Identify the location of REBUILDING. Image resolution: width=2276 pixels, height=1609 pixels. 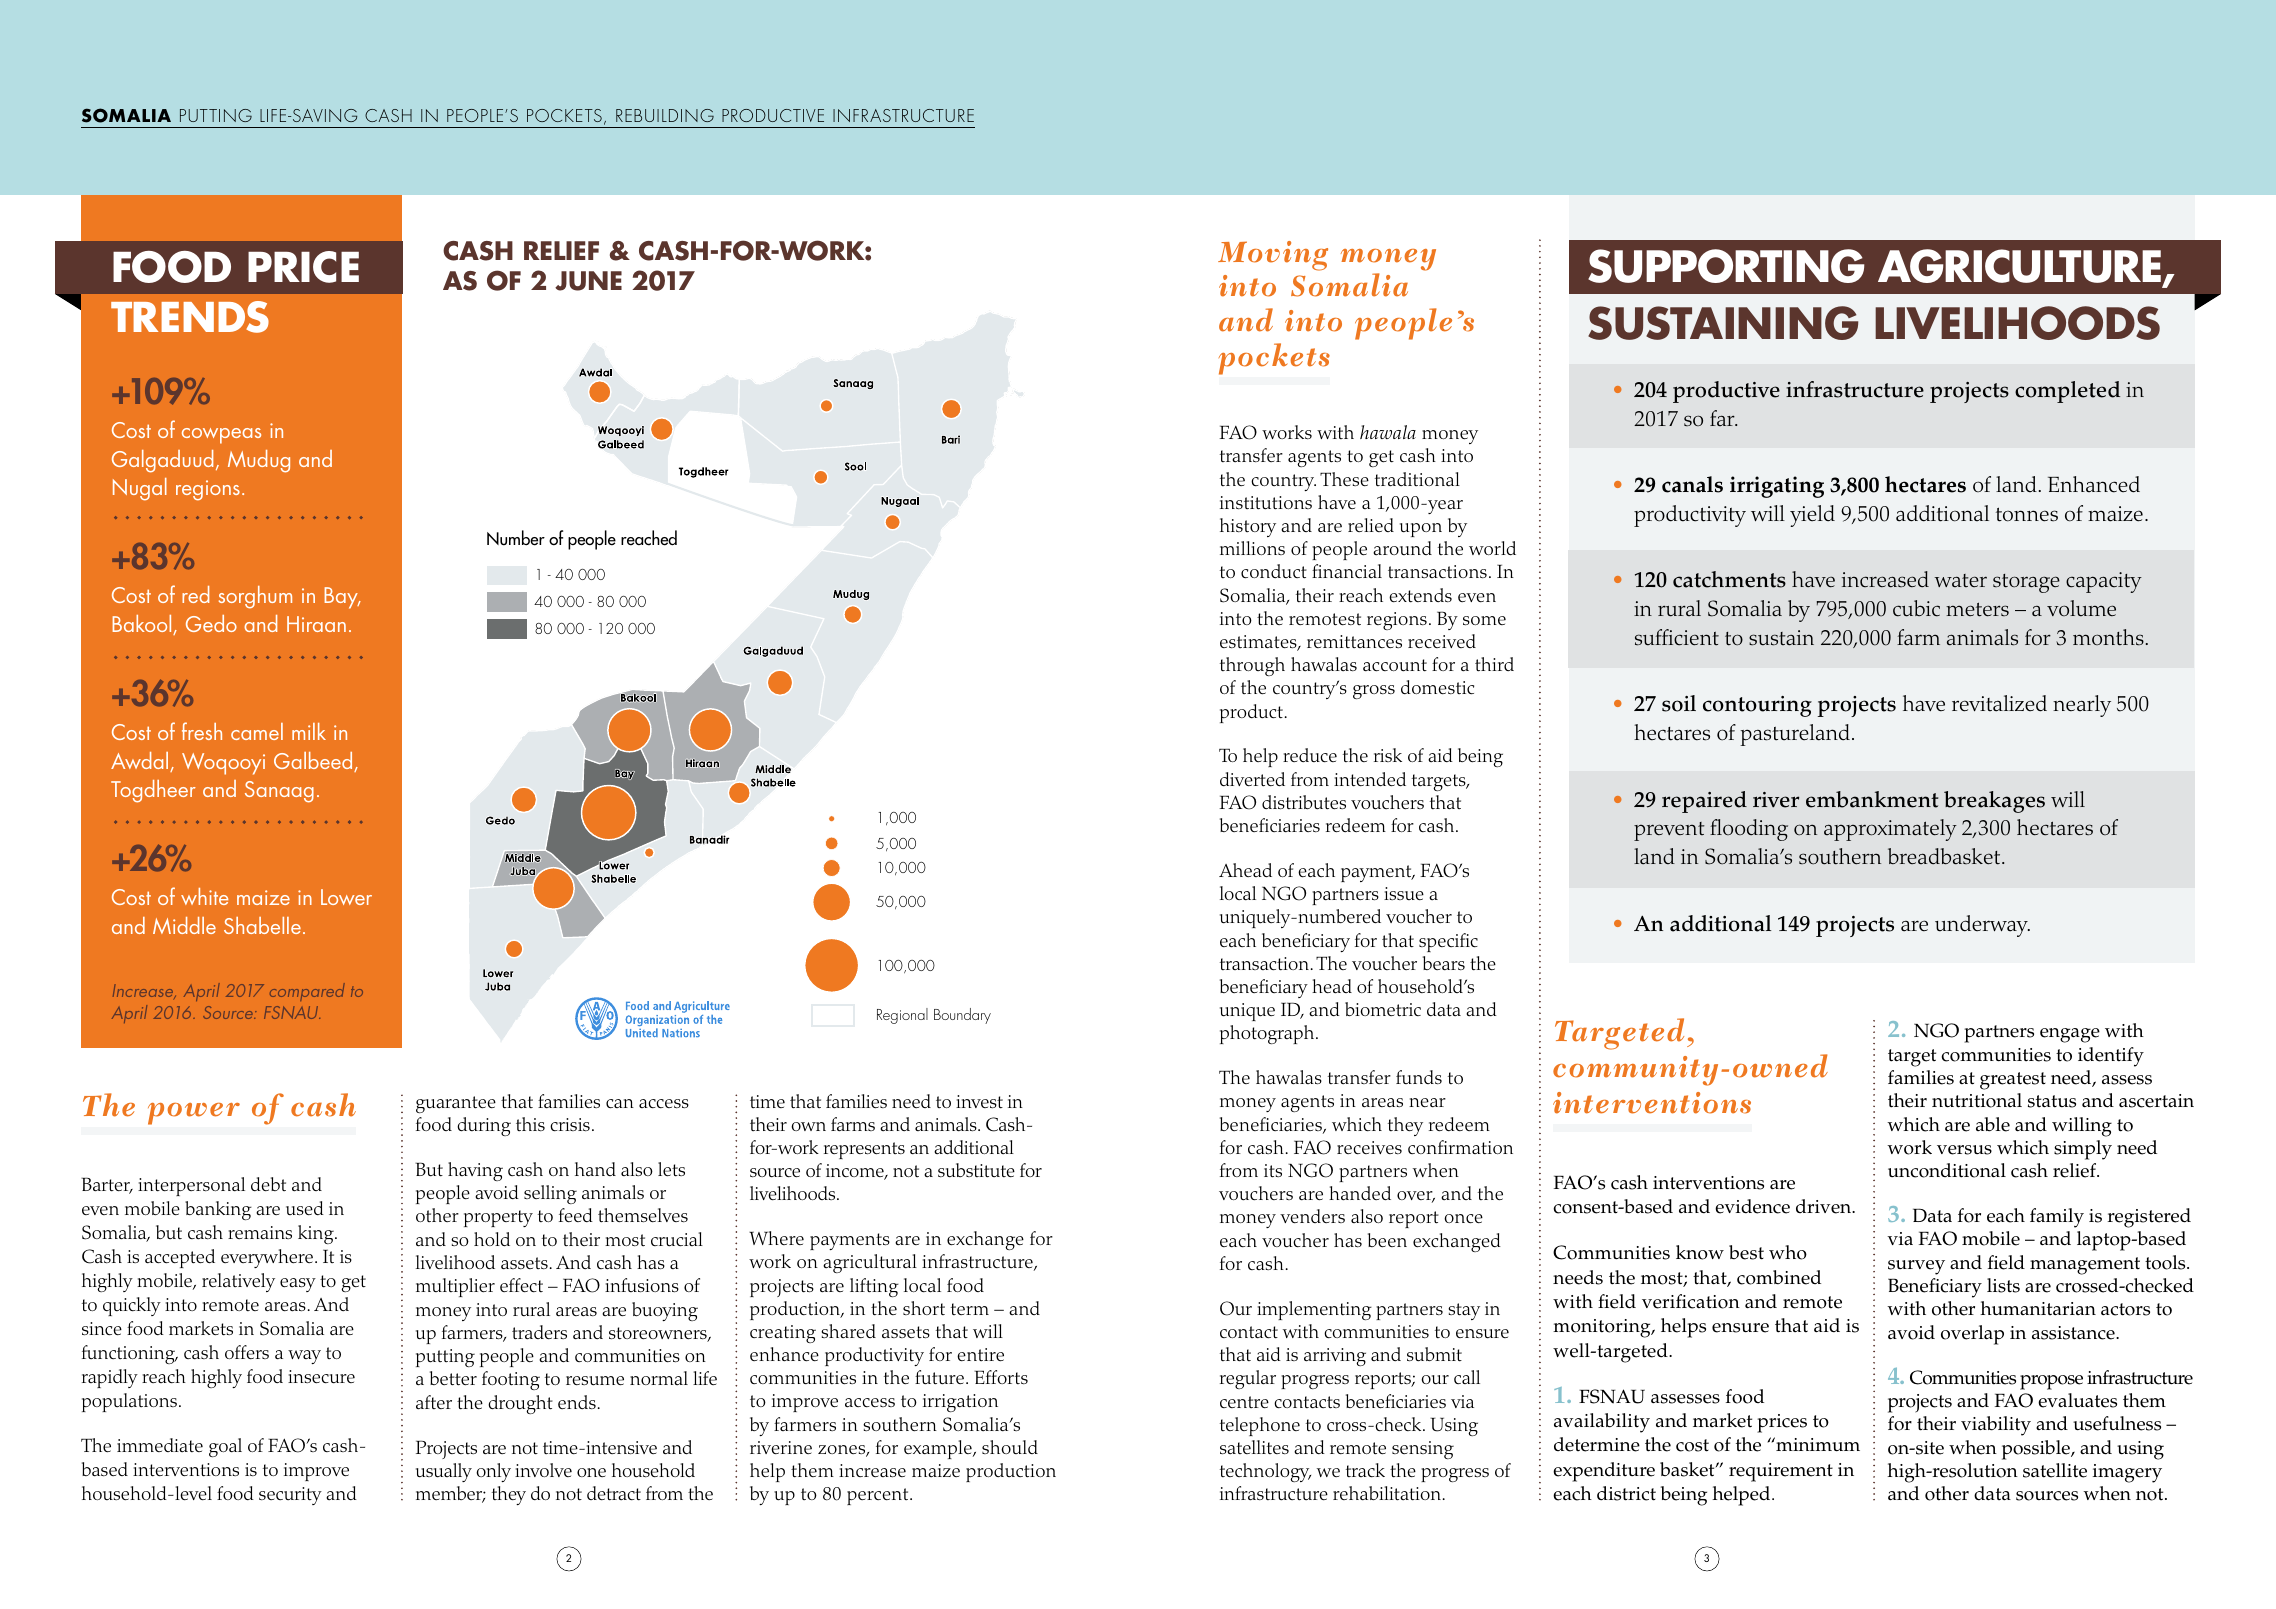
(665, 115).
